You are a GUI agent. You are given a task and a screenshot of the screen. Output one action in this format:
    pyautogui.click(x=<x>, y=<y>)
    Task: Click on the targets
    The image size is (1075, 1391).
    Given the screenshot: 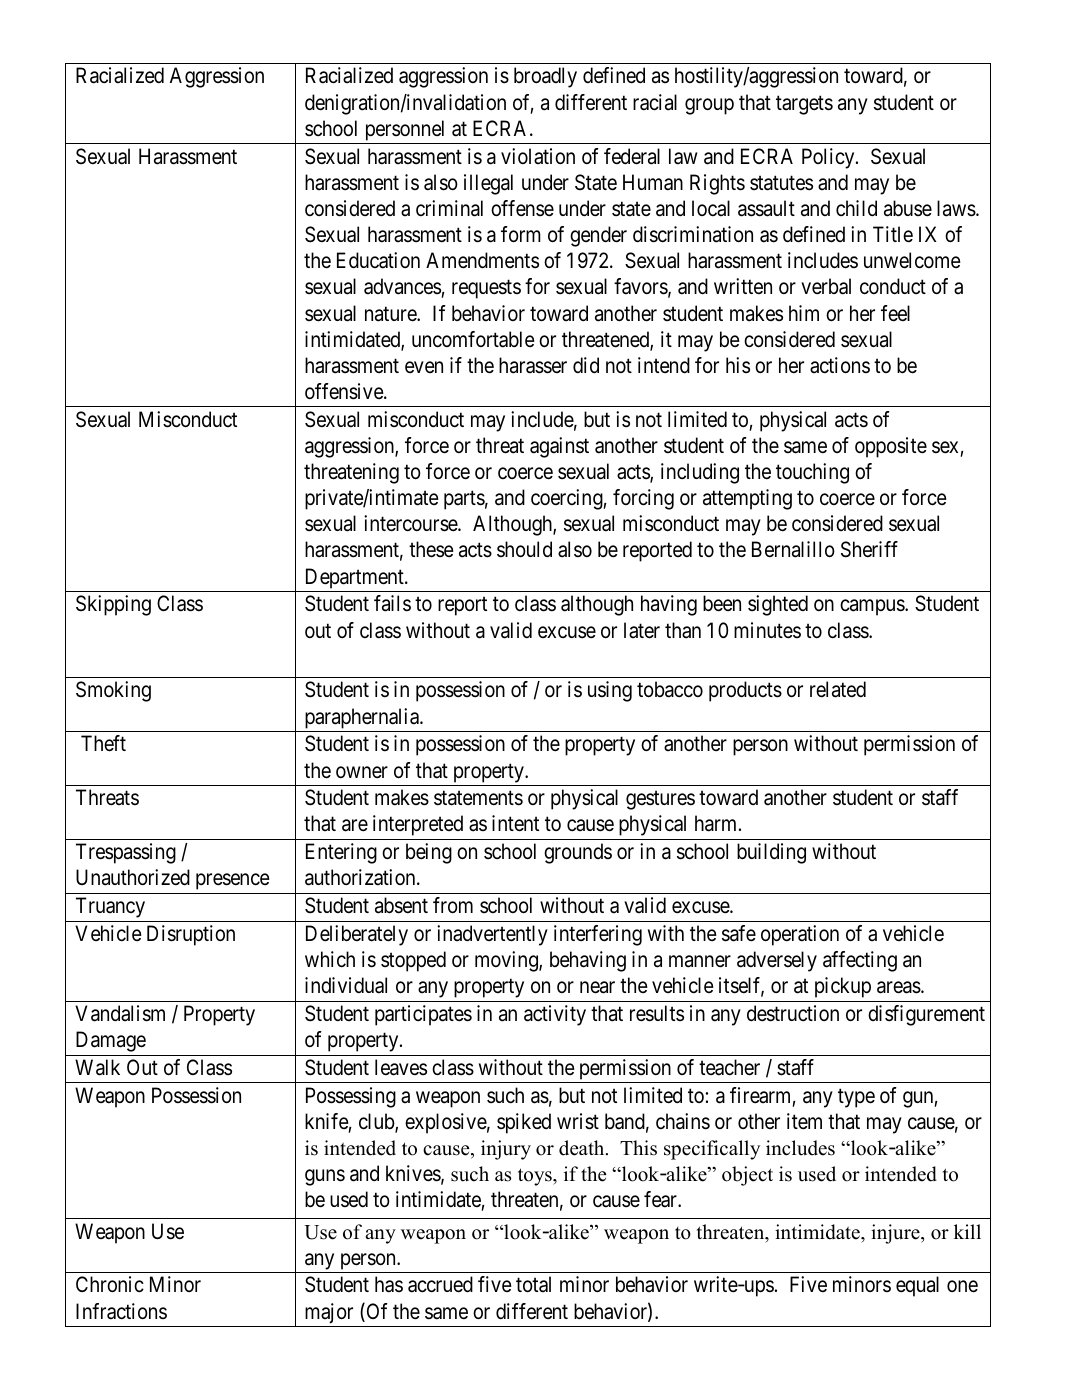 What is the action you would take?
    pyautogui.click(x=804, y=105)
